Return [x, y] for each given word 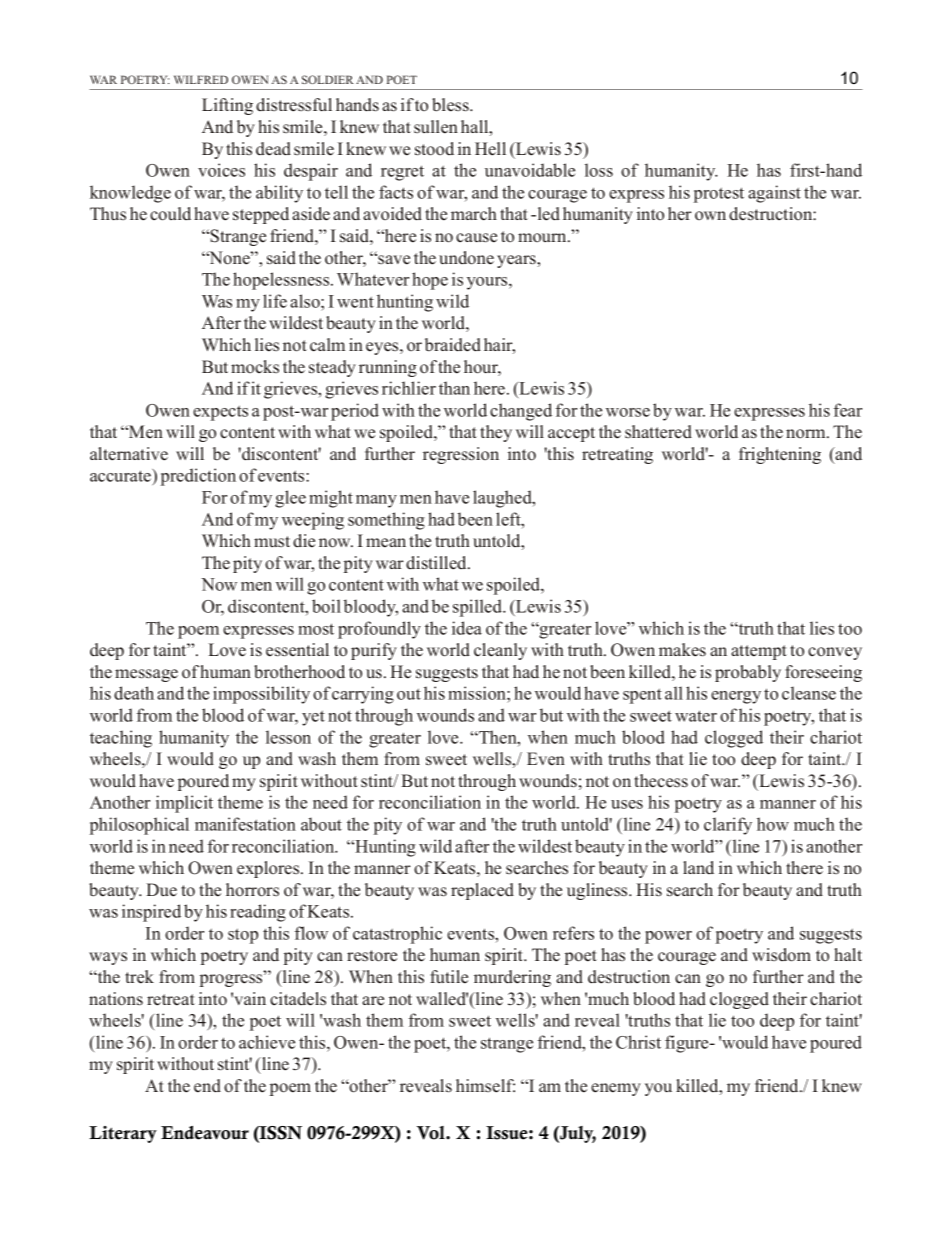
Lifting [227, 106]
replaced [482, 891]
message [146, 675]
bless [451, 105]
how [773, 824]
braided [453, 345]
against [774, 194]
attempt [759, 652]
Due [161, 890]
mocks [255, 367]
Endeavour [205, 1133]
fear [848, 410]
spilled [479, 608]
